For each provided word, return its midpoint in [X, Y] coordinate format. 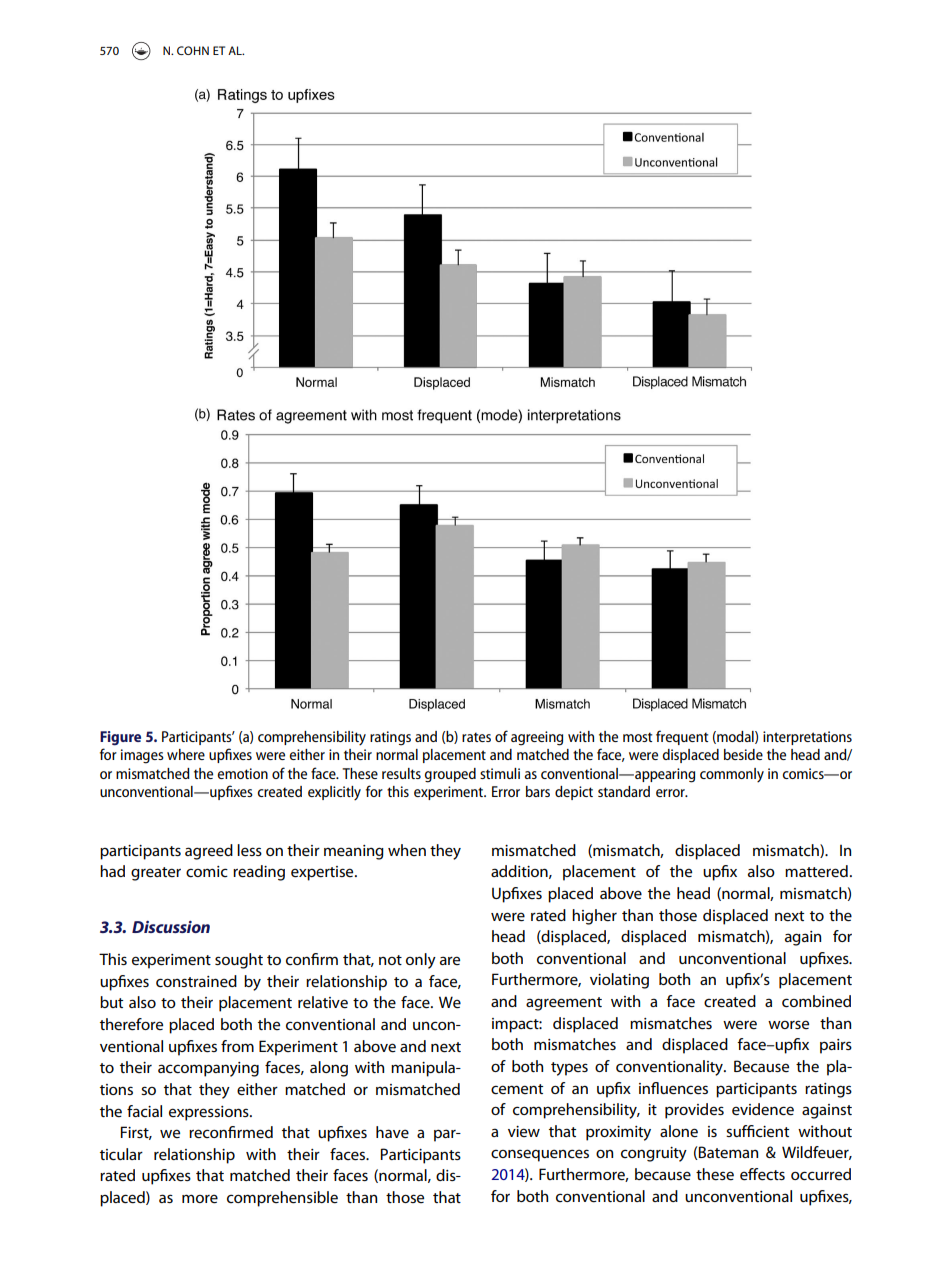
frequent [682, 737]
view [524, 1131]
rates [476, 737]
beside [743, 754]
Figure [120, 738]
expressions [210, 1113]
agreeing [537, 738]
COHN [193, 50]
